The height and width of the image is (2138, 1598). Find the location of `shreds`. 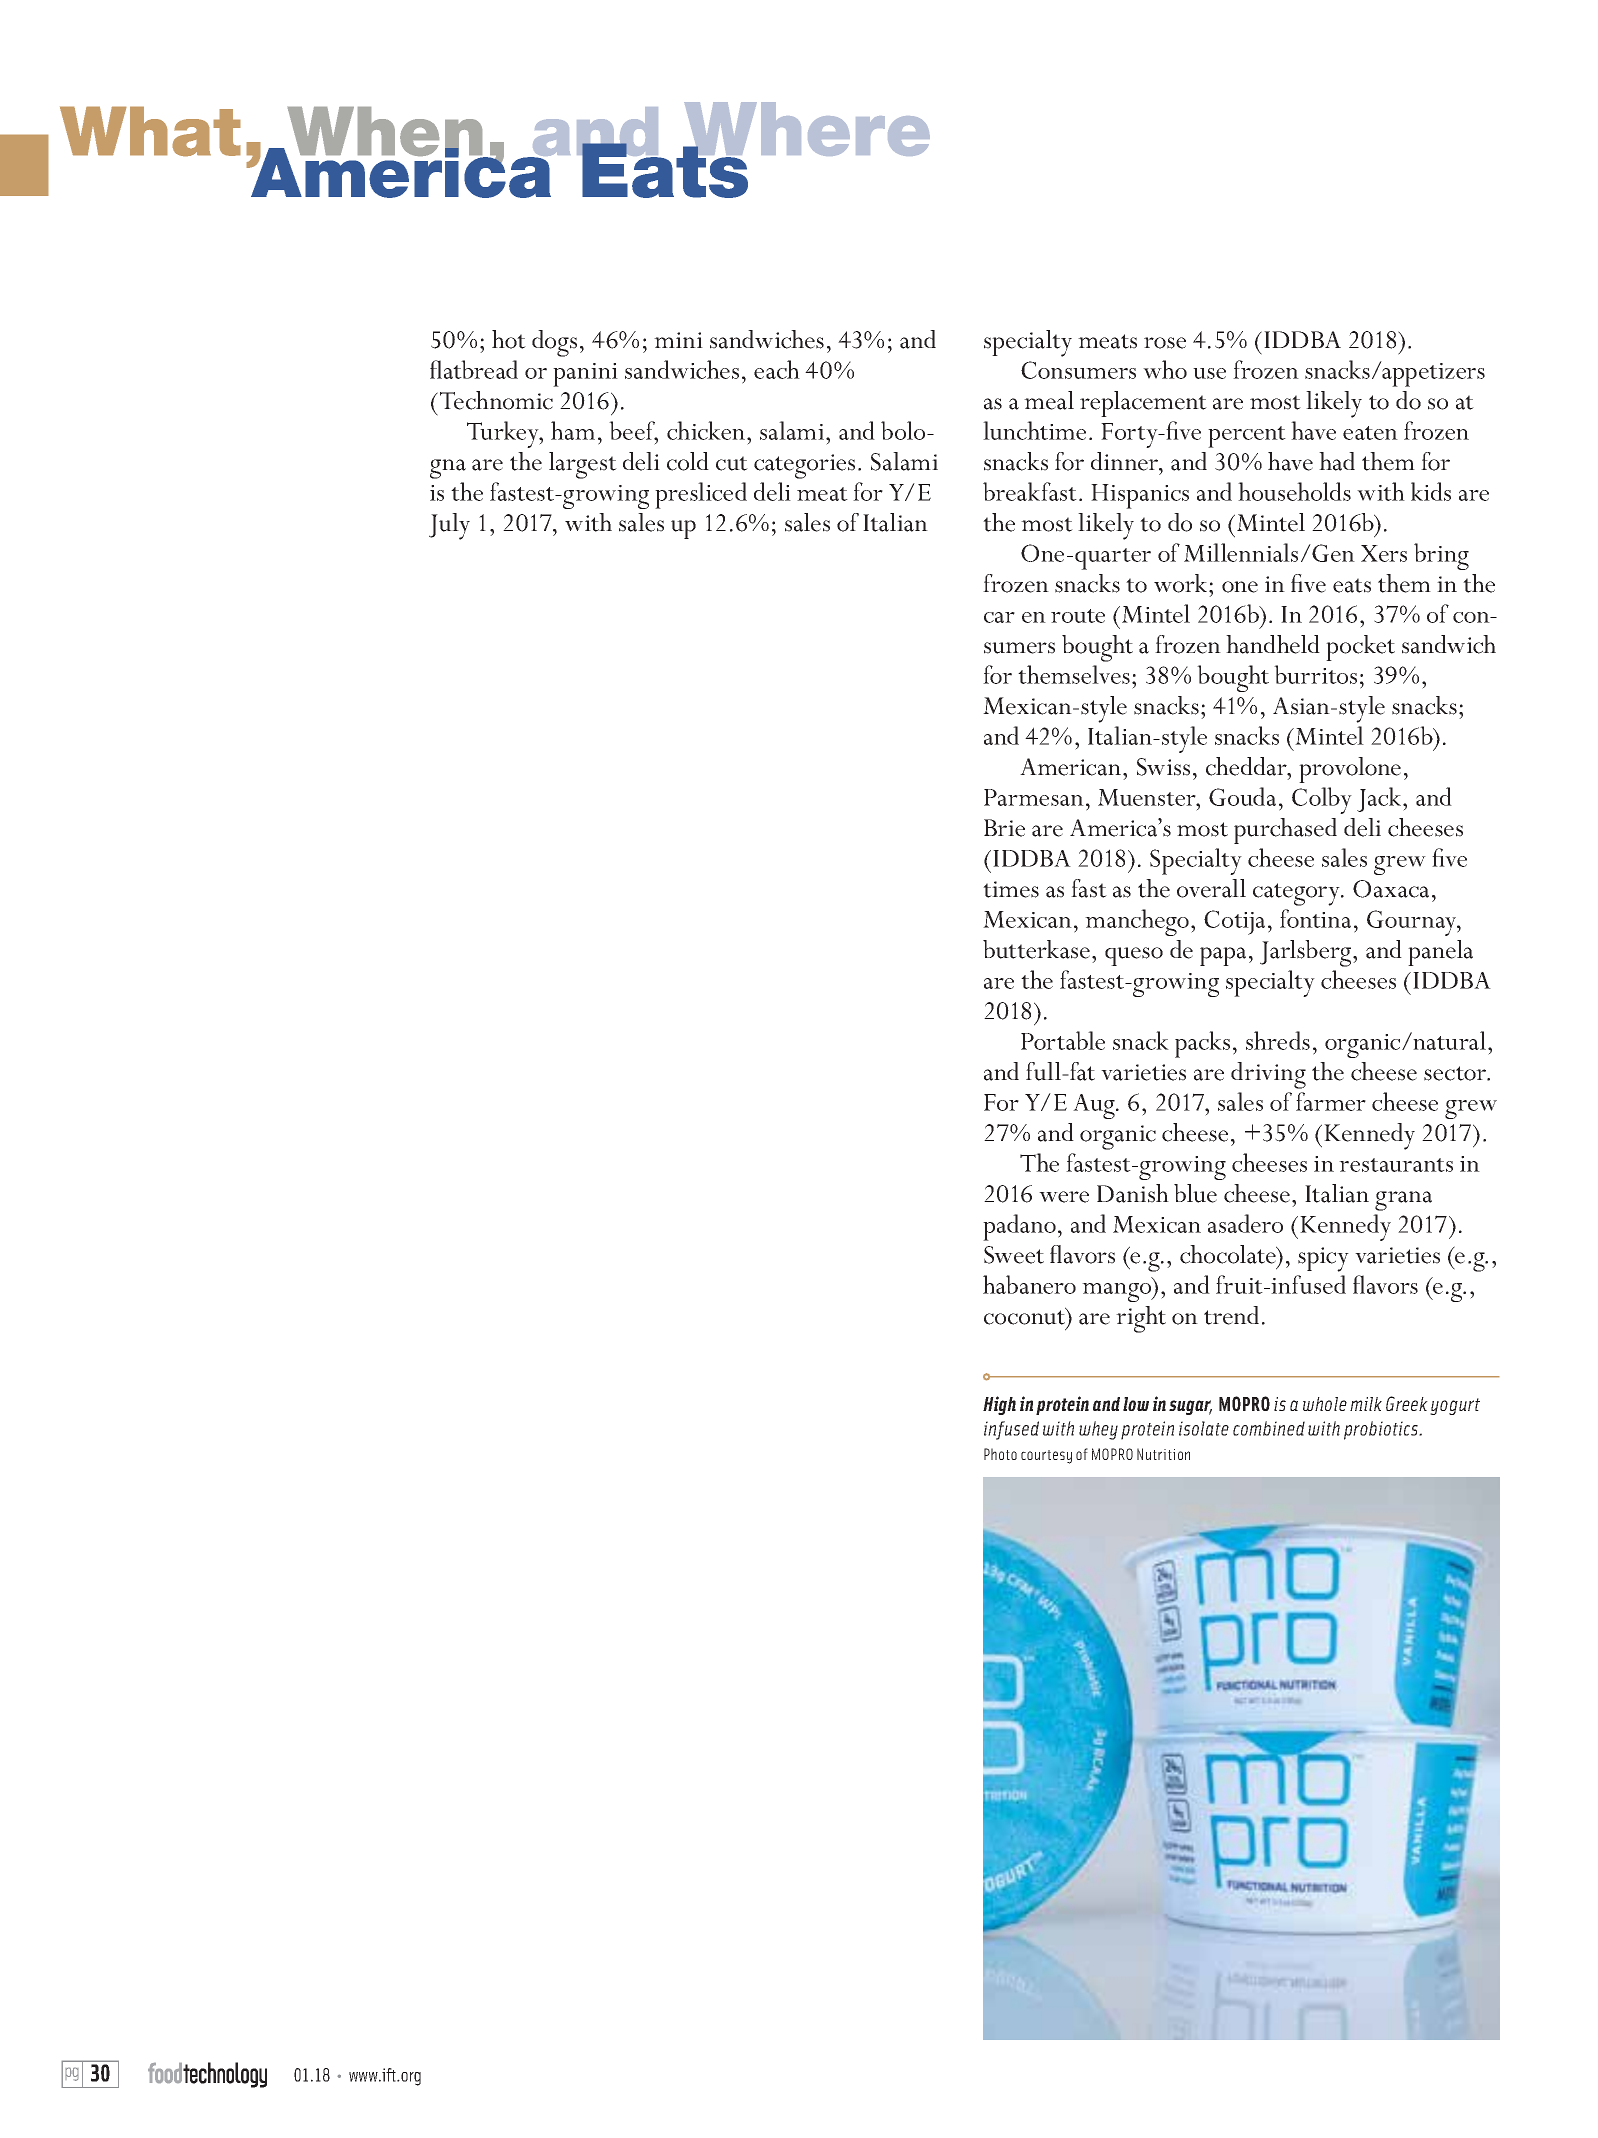

shreds is located at coordinates (1278, 1040).
